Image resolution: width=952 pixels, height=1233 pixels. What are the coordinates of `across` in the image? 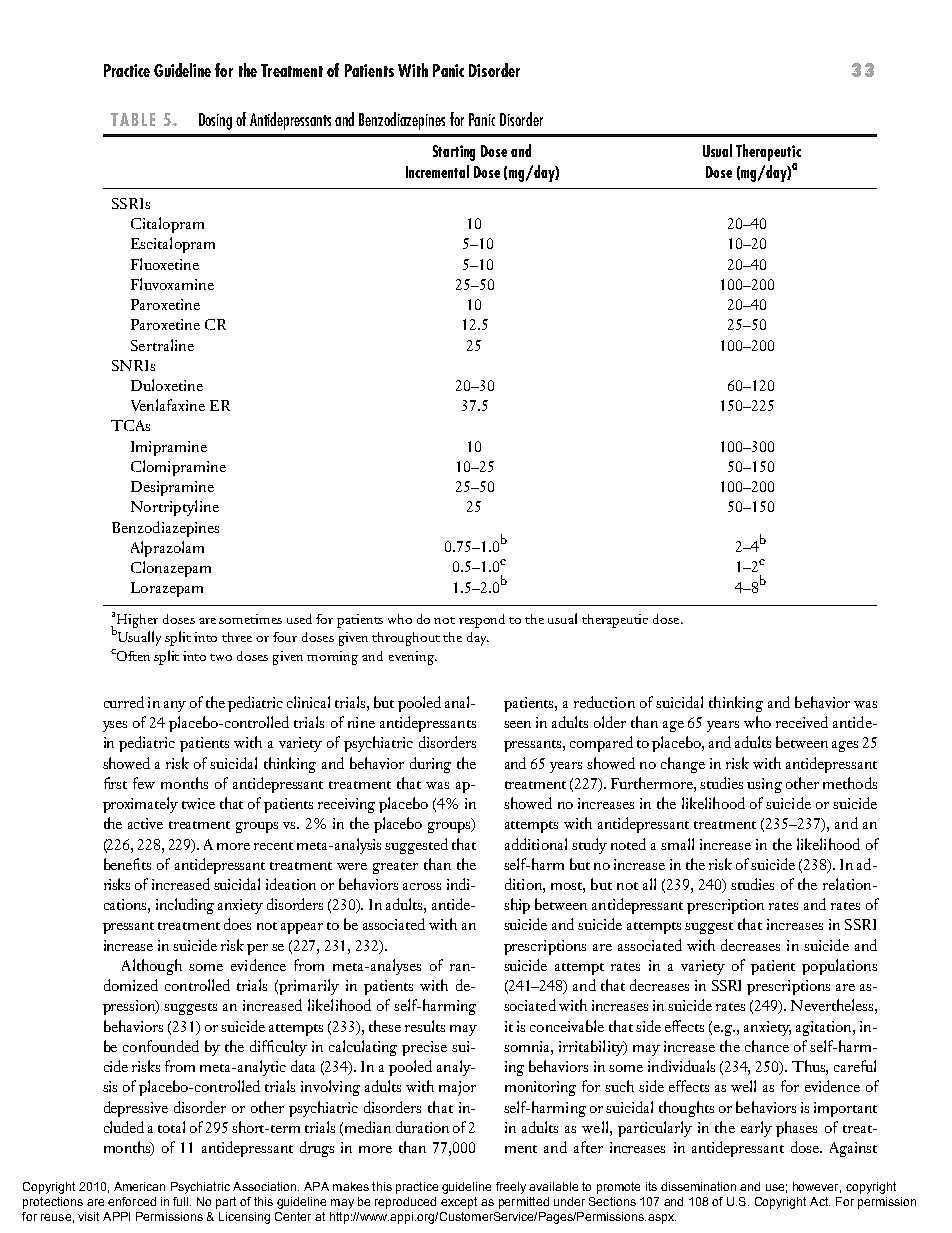 It's located at (422, 886).
